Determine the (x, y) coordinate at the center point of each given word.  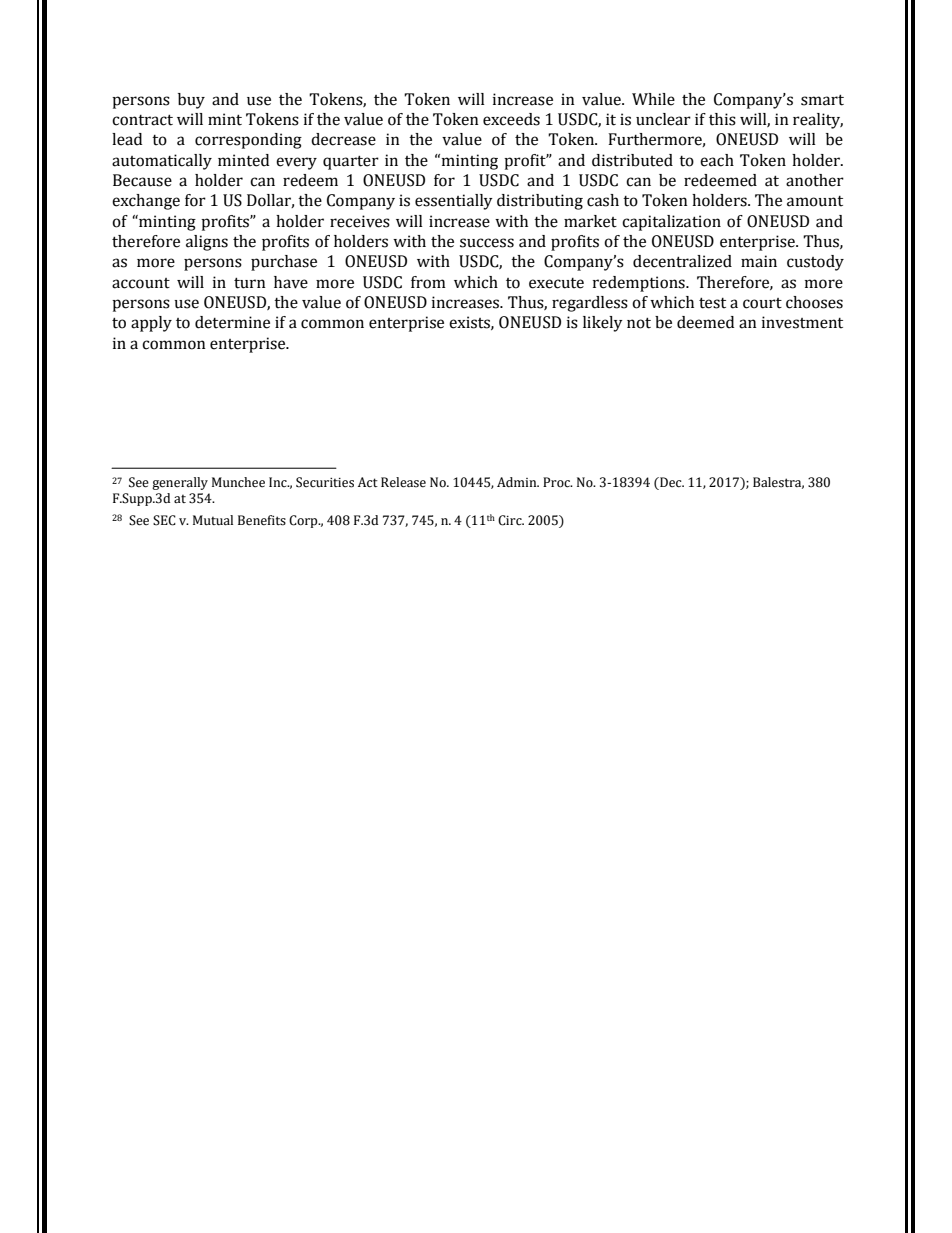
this (722, 119)
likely (603, 324)
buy (191, 101)
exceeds (511, 119)
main (759, 261)
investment (802, 322)
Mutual (213, 520)
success (487, 243)
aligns (207, 243)
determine (232, 322)
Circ (511, 520)
